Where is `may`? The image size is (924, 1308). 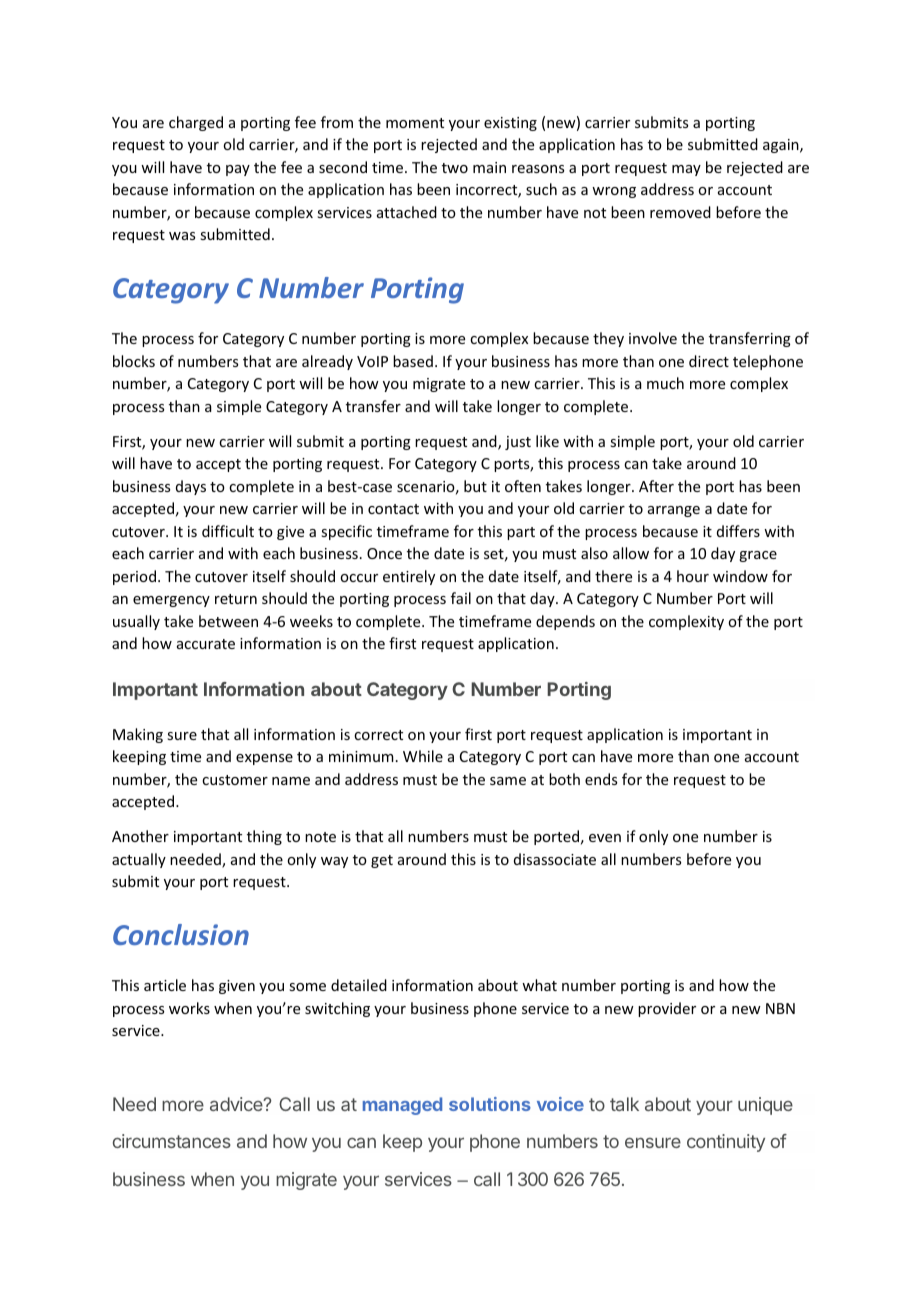 may is located at coordinates (686, 170).
